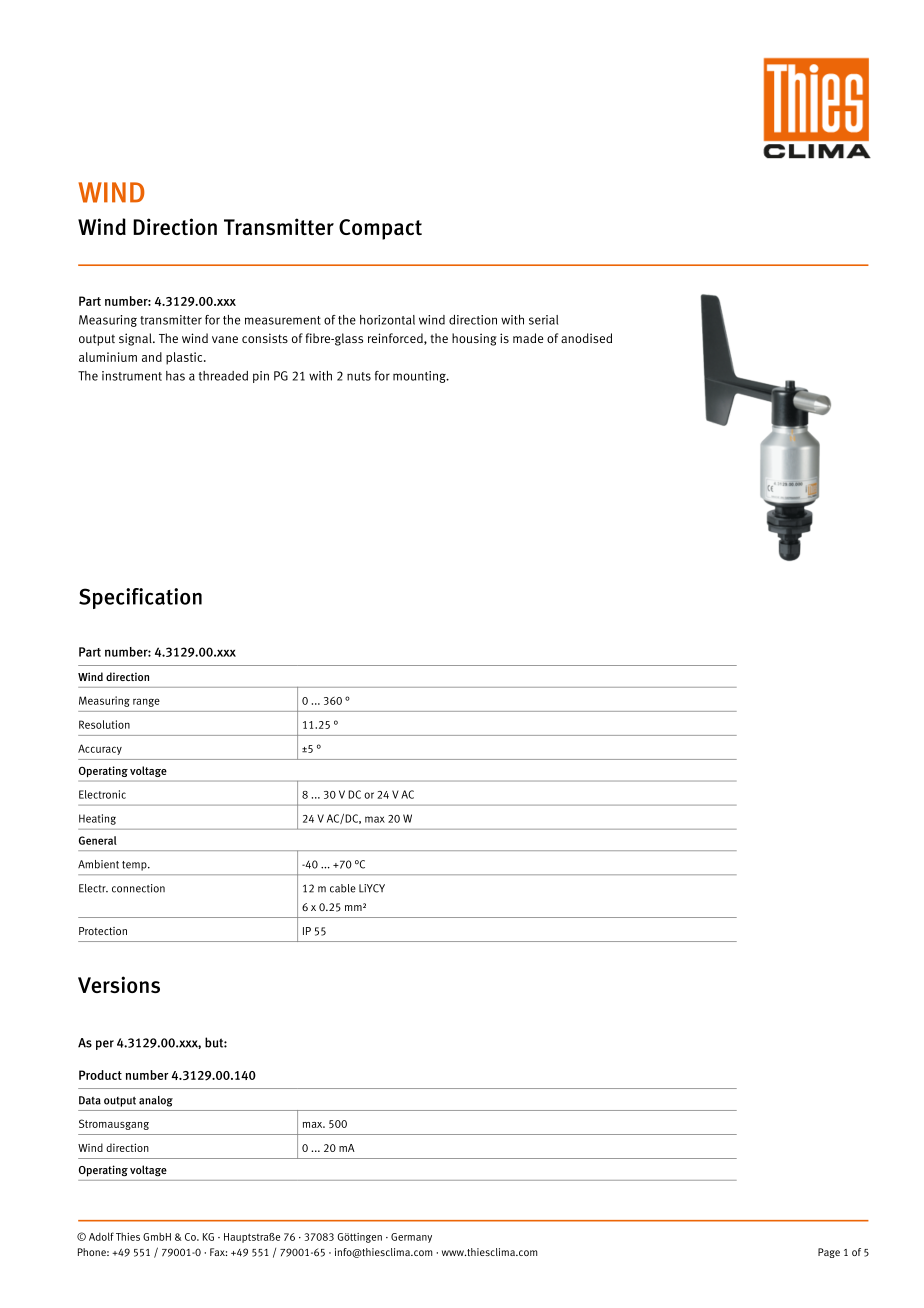  What do you see at coordinates (343, 888) in the image?
I see `cable` at bounding box center [343, 888].
